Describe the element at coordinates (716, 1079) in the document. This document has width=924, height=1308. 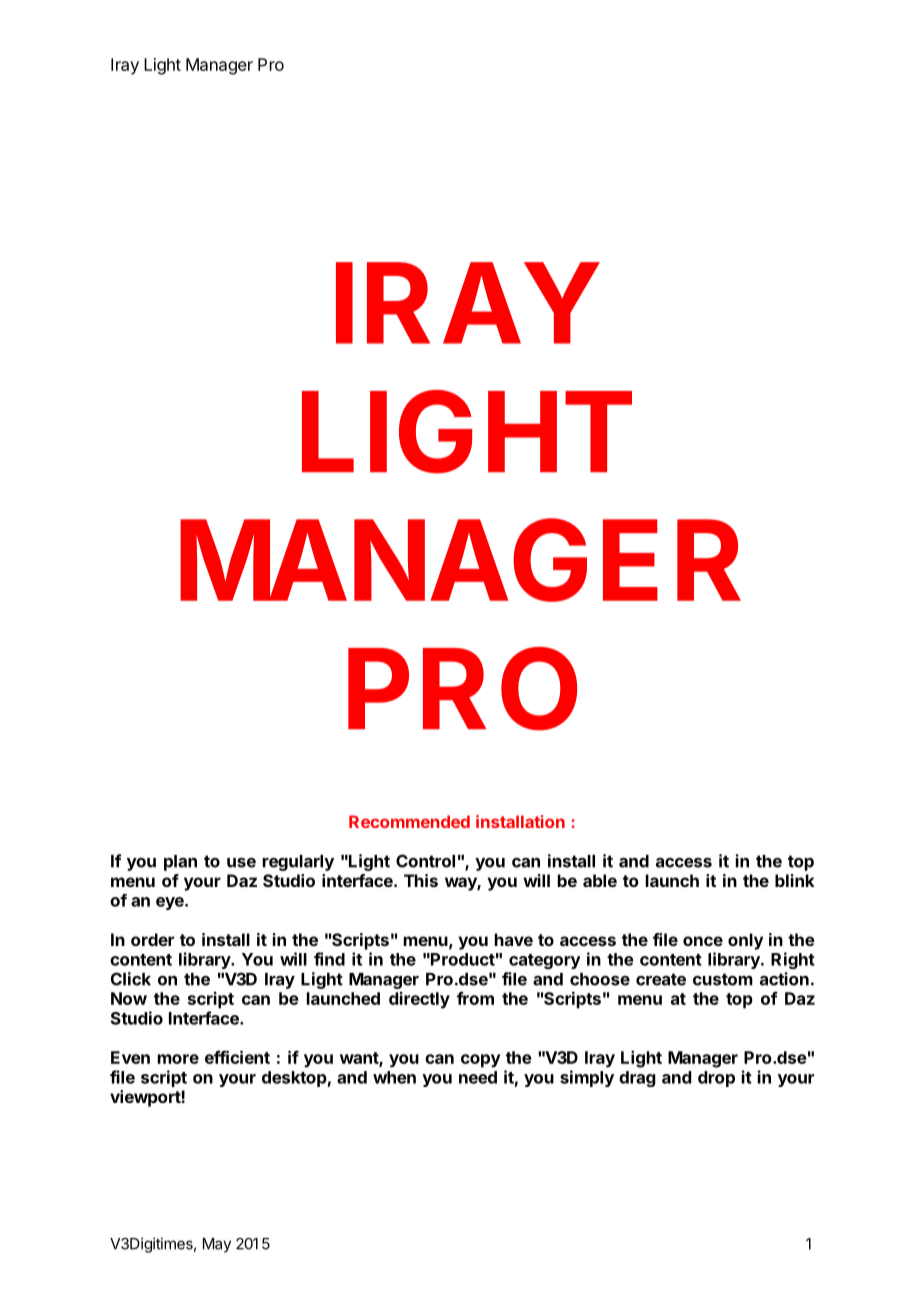
I see `drop` at that location.
